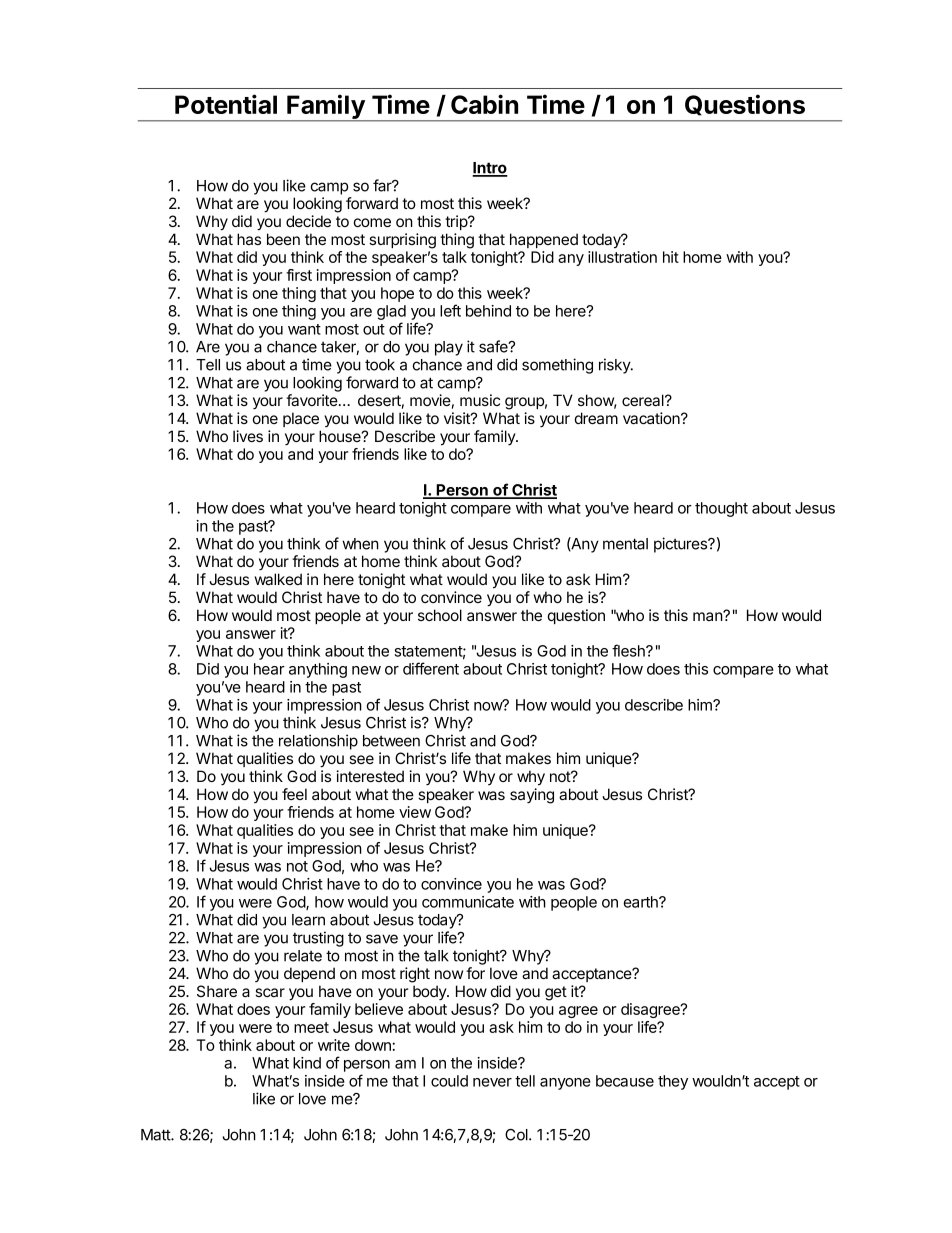 This document has width=952, height=1233. What do you see at coordinates (490, 169) in the document?
I see `Intro` at bounding box center [490, 169].
